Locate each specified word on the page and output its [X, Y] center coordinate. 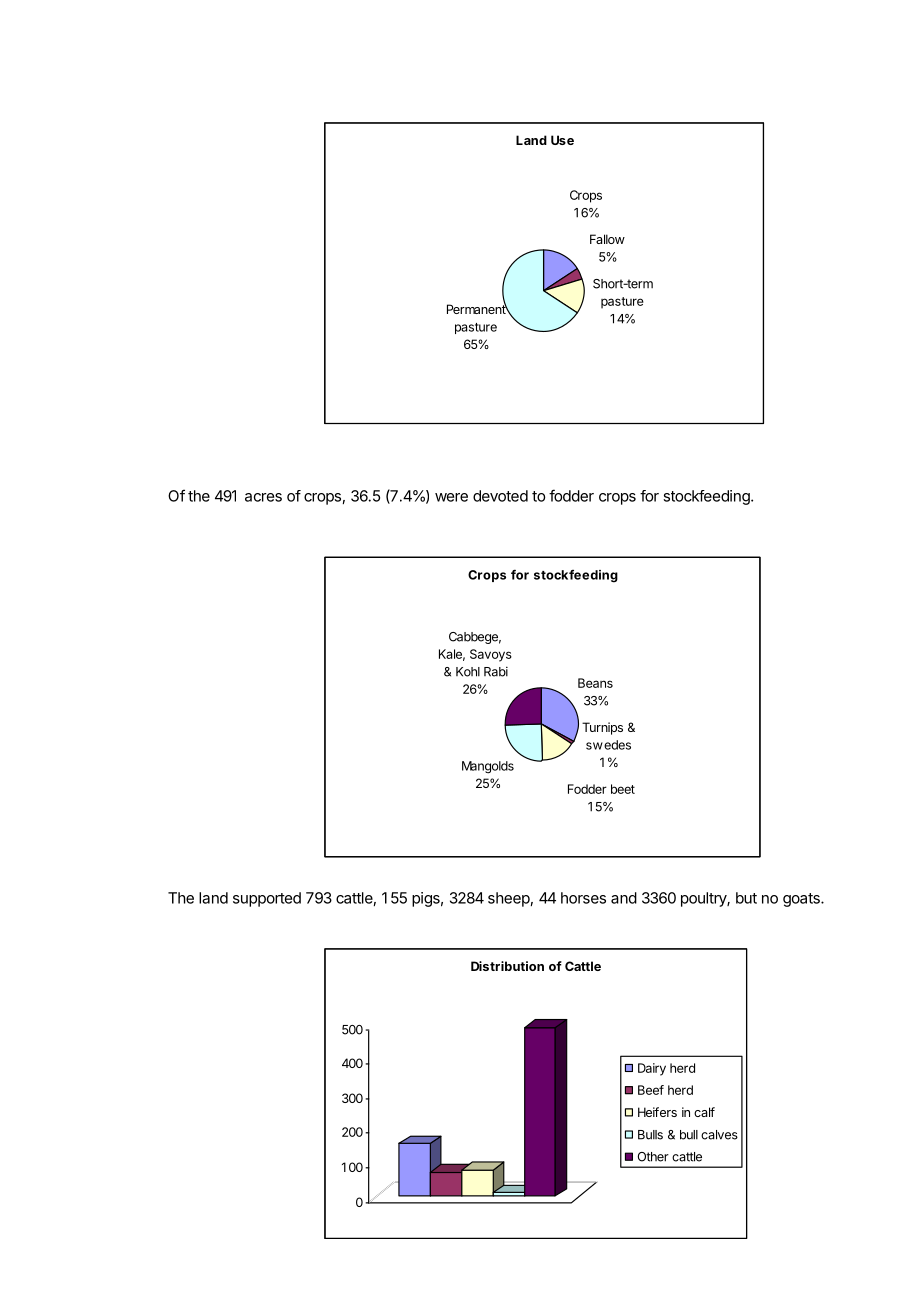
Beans [595, 683]
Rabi [496, 671]
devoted [500, 496]
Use [562, 140]
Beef [651, 1090]
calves [719, 1135]
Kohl [468, 672]
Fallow [607, 239]
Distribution [507, 966]
